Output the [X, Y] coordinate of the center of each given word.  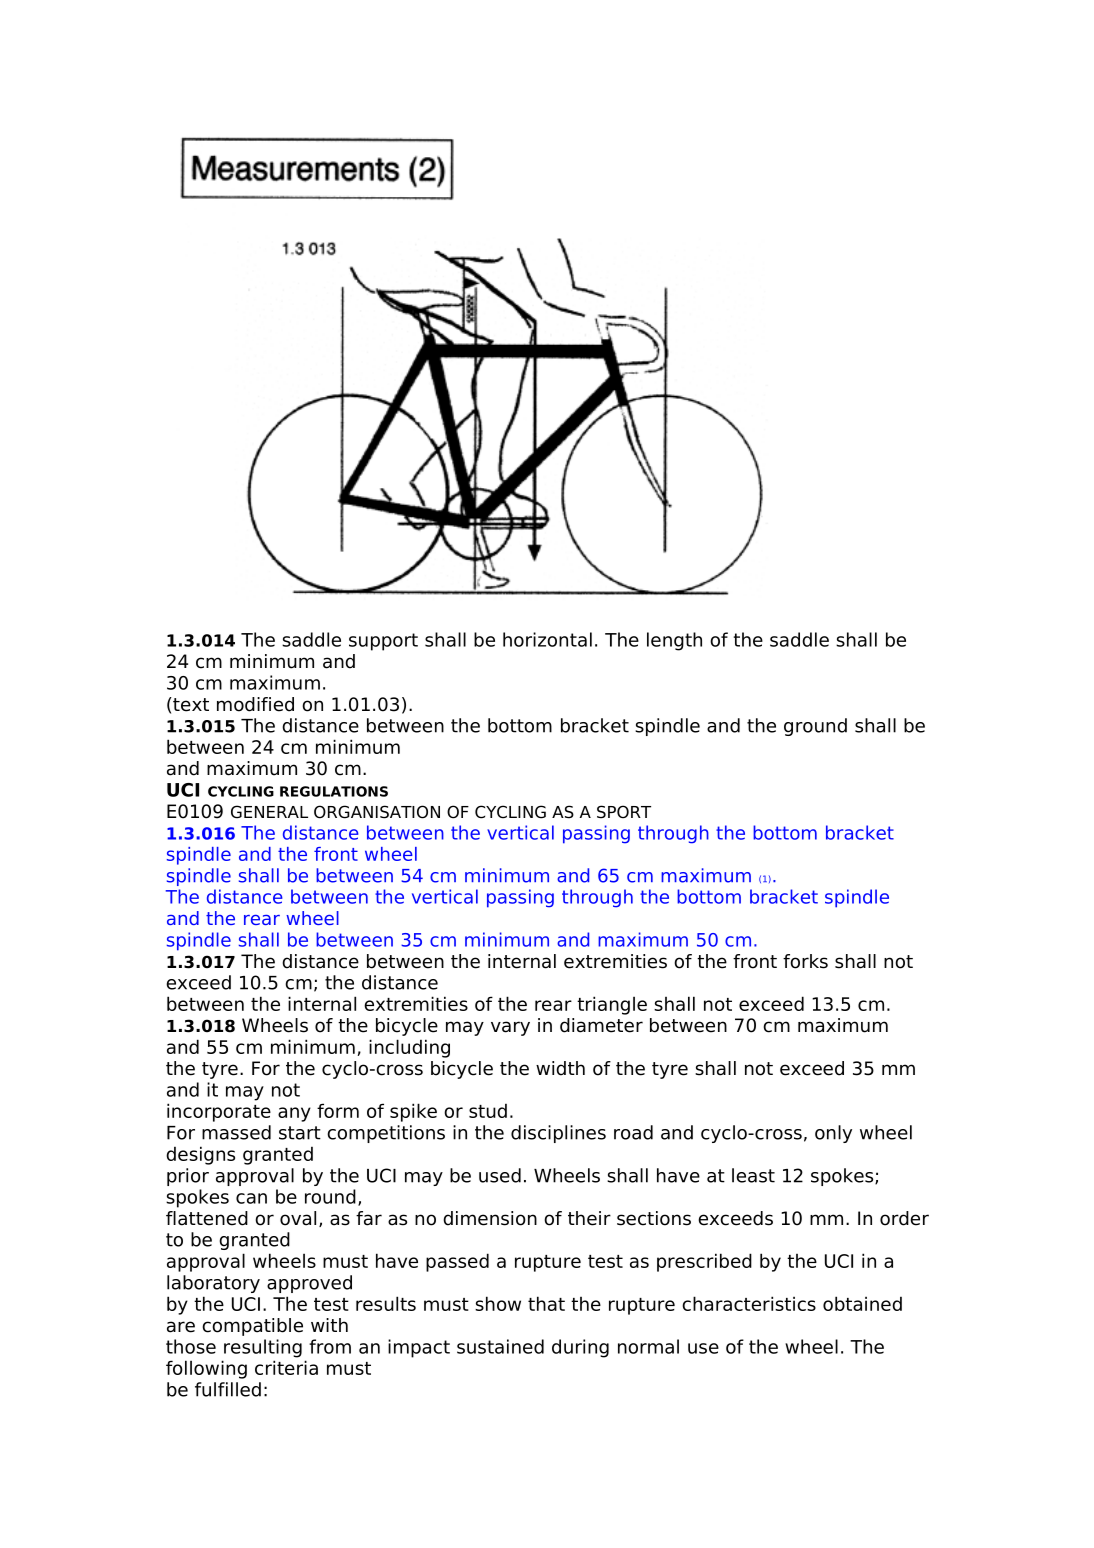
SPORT [624, 812]
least [753, 1175]
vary [510, 1028]
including [409, 1048]
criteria [286, 1367]
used [500, 1175]
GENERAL [269, 812]
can [251, 1198]
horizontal [547, 639]
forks [805, 961]
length [674, 641]
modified [255, 704]
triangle [612, 1005]
